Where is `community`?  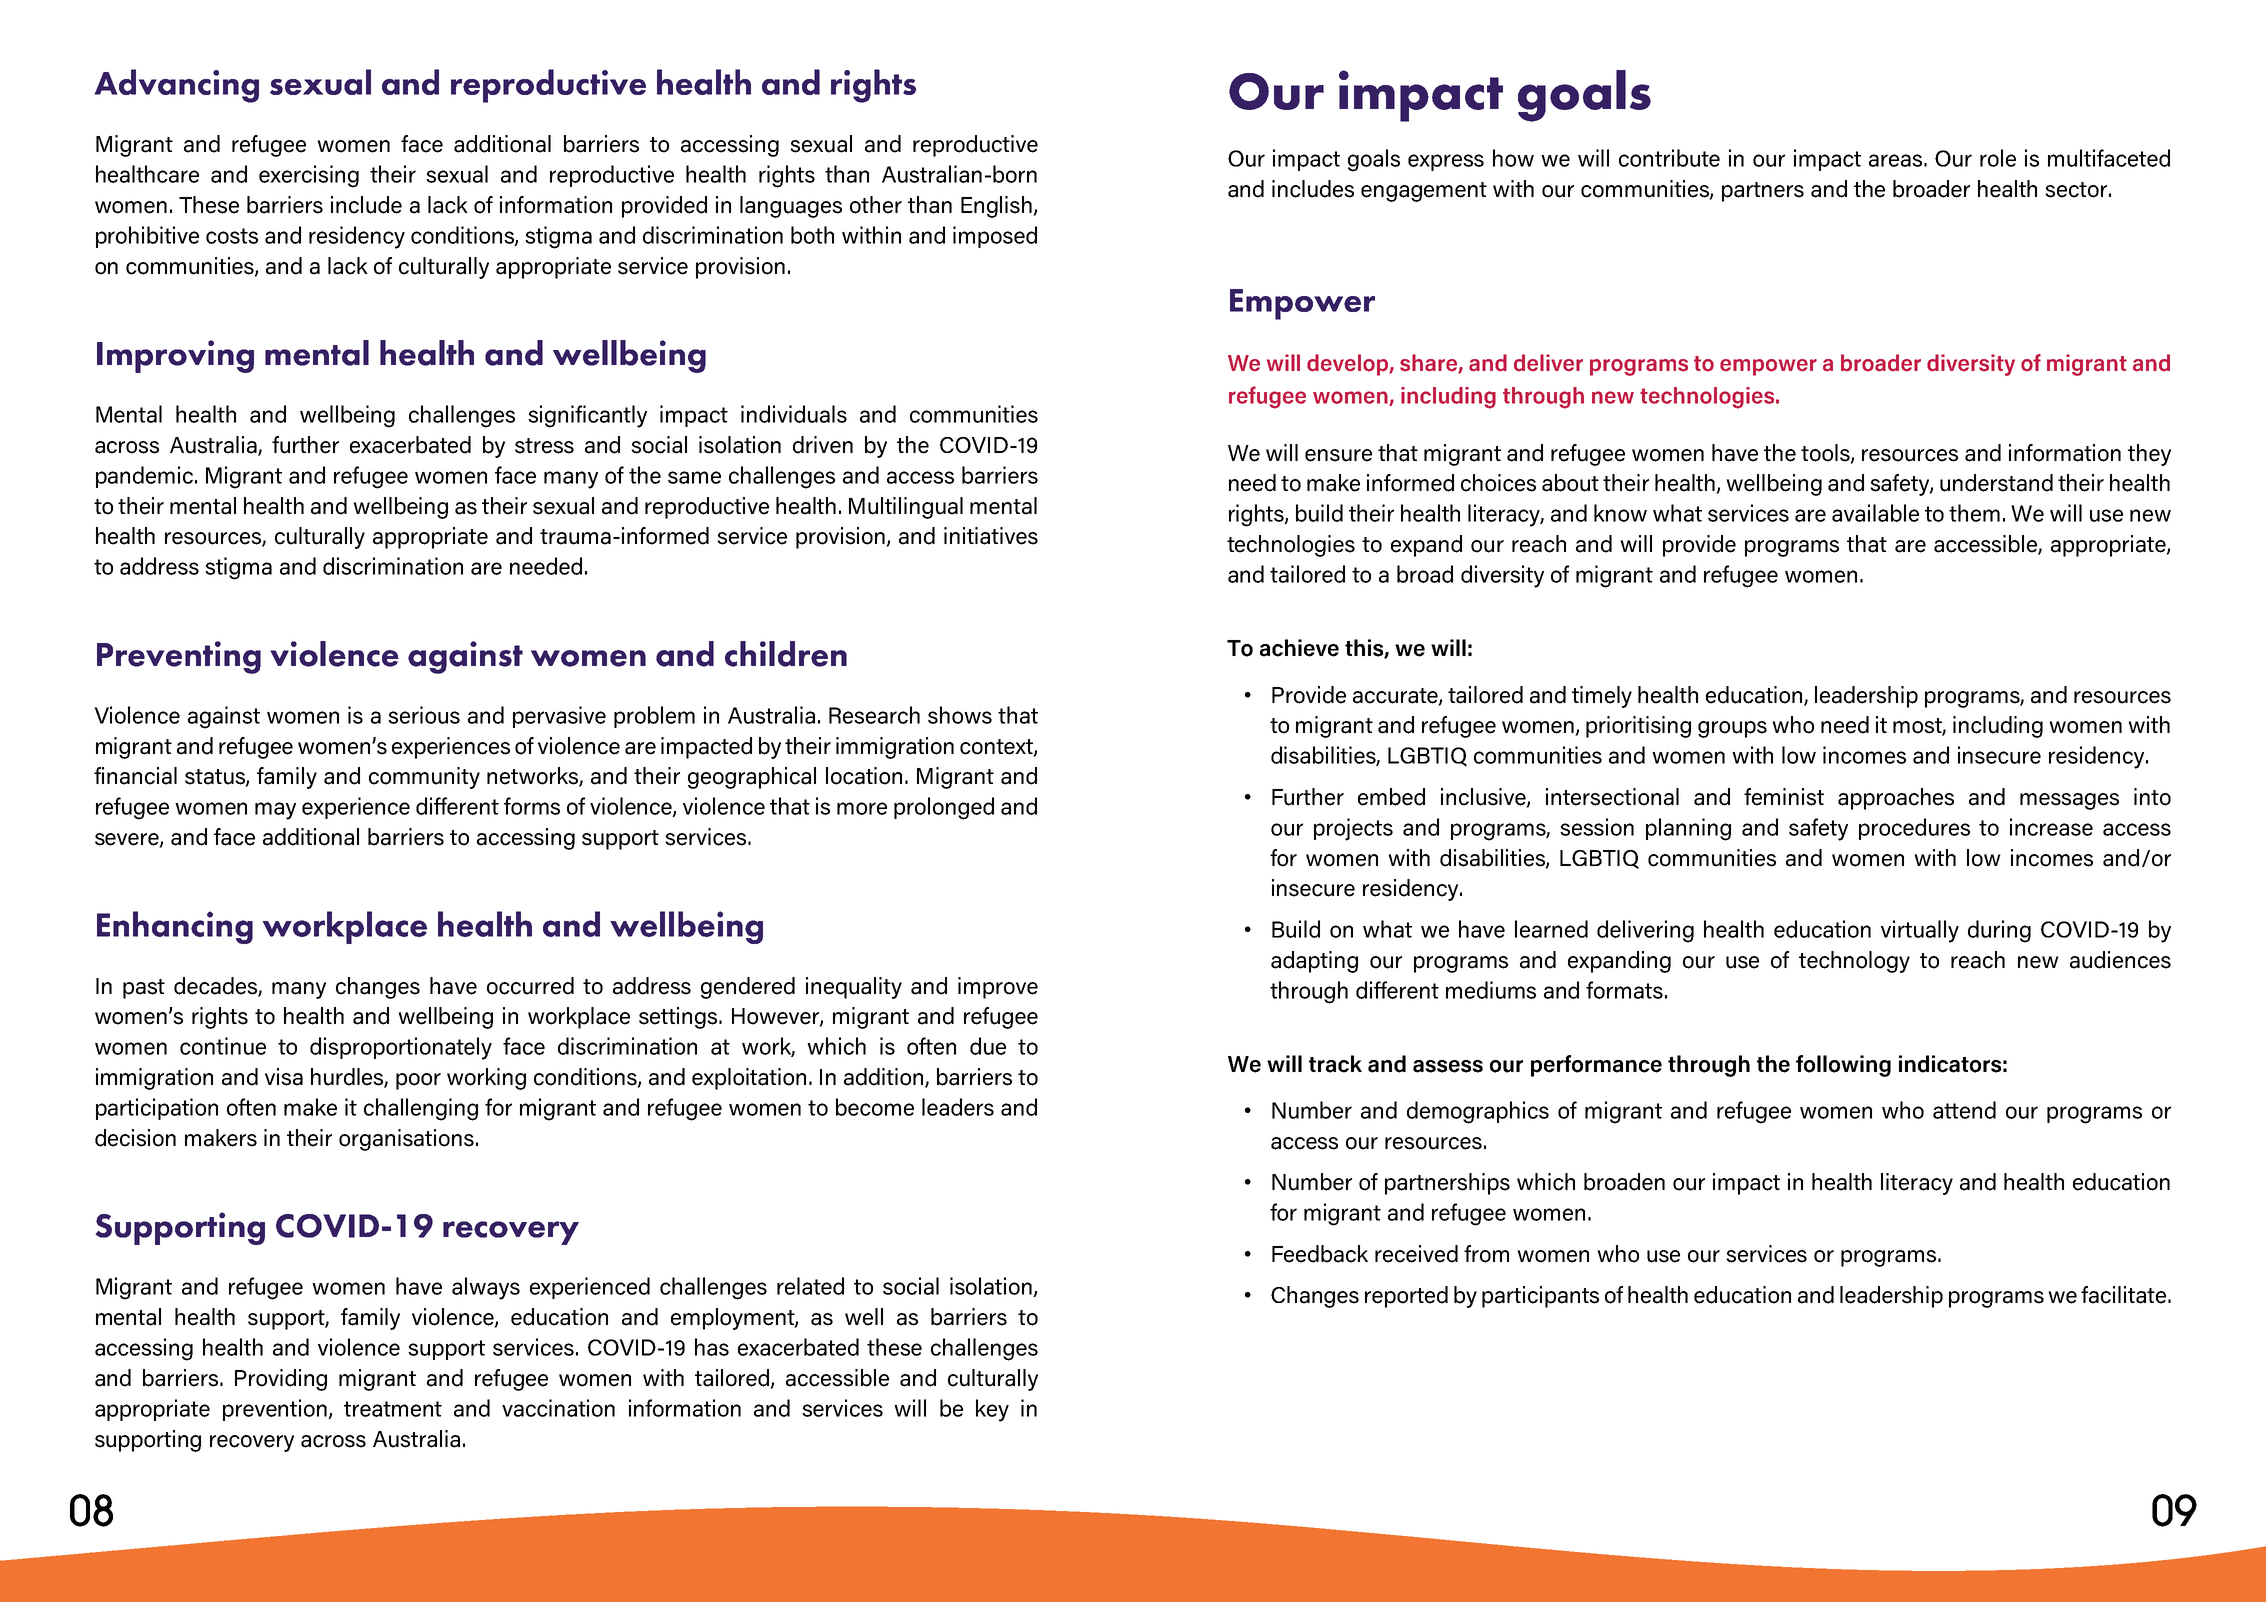
community is located at coordinates (424, 778).
